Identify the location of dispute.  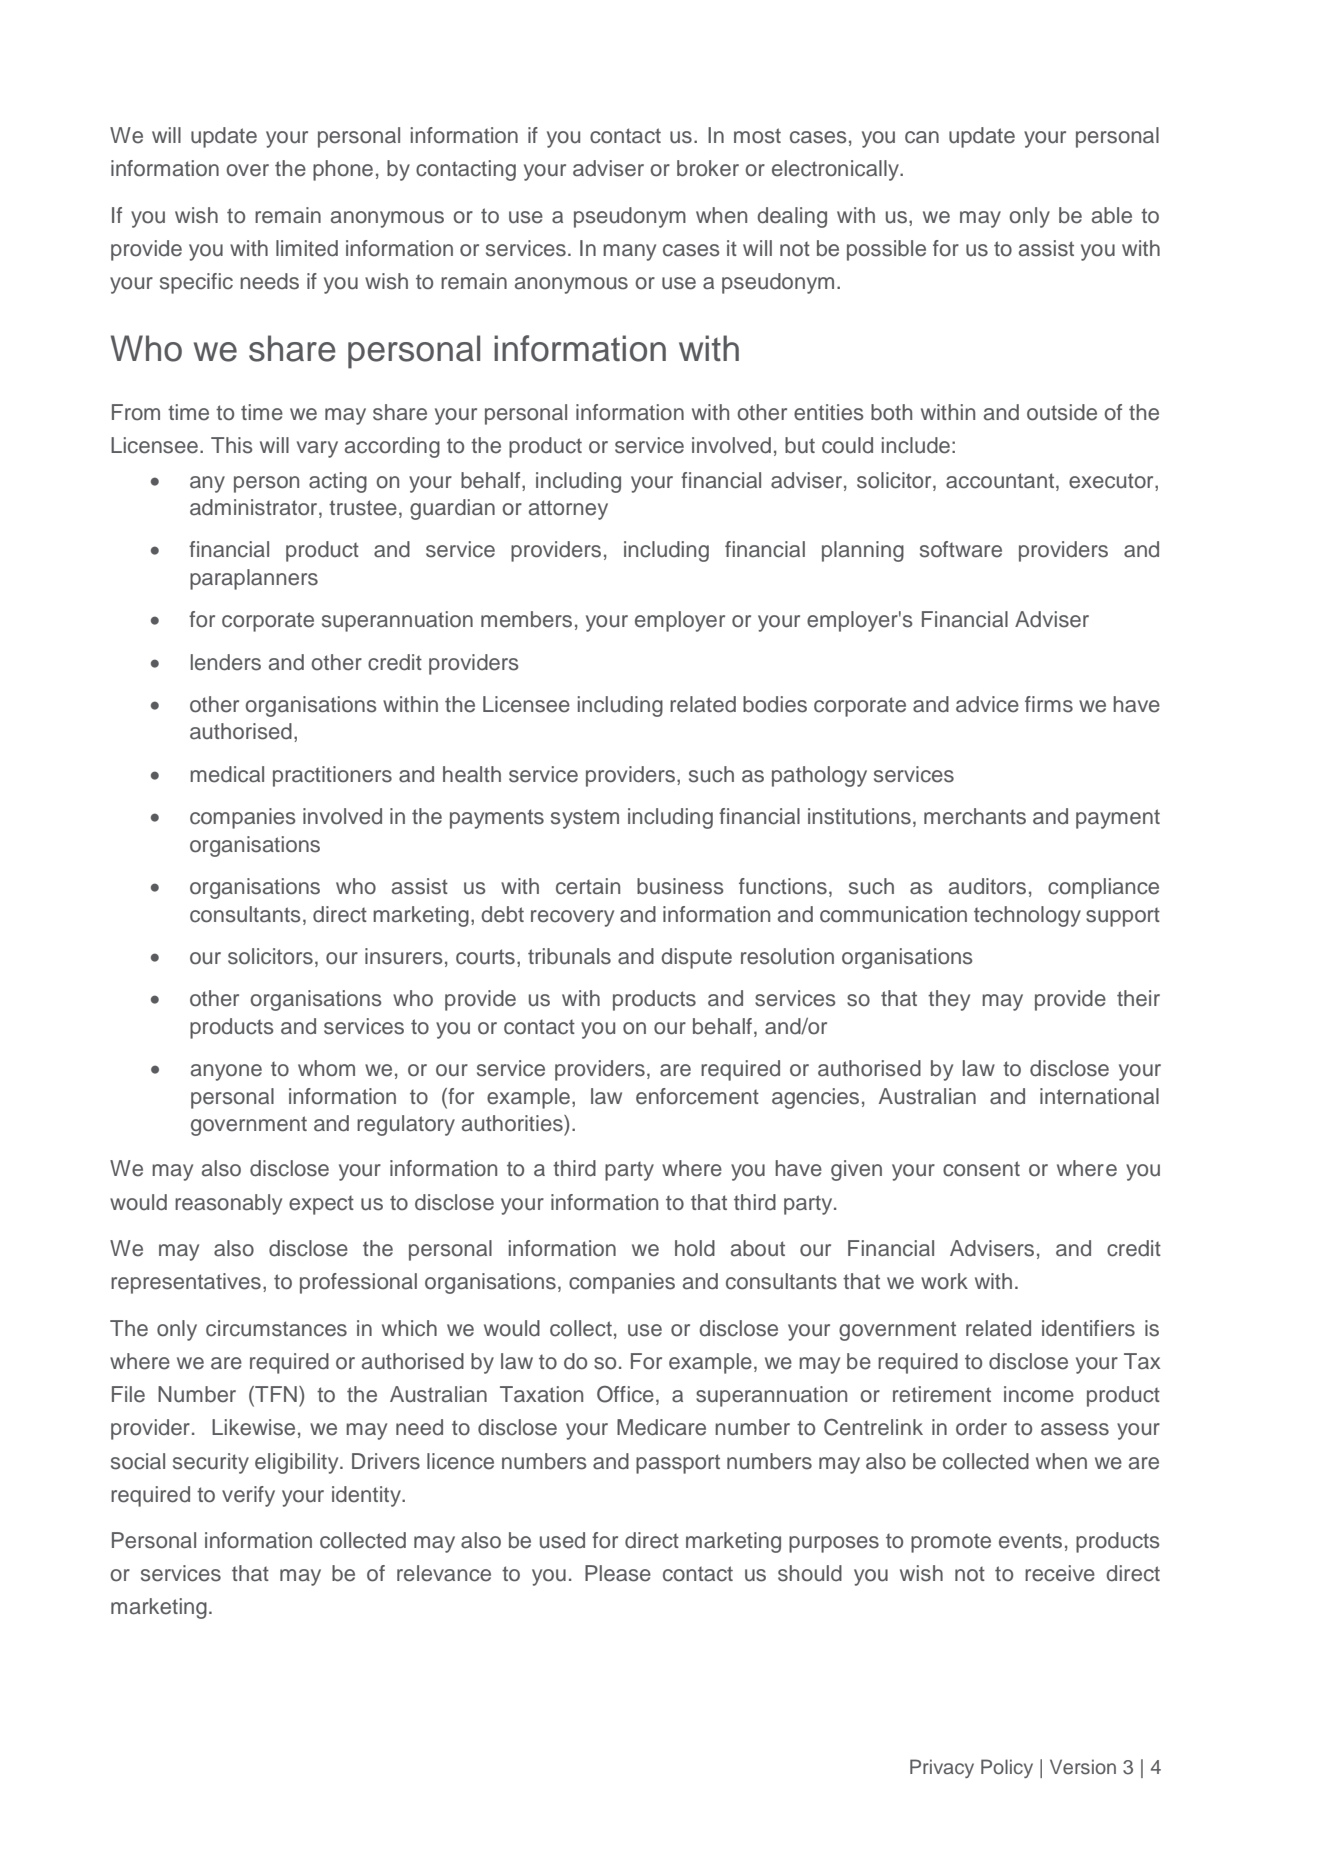
(696, 958).
